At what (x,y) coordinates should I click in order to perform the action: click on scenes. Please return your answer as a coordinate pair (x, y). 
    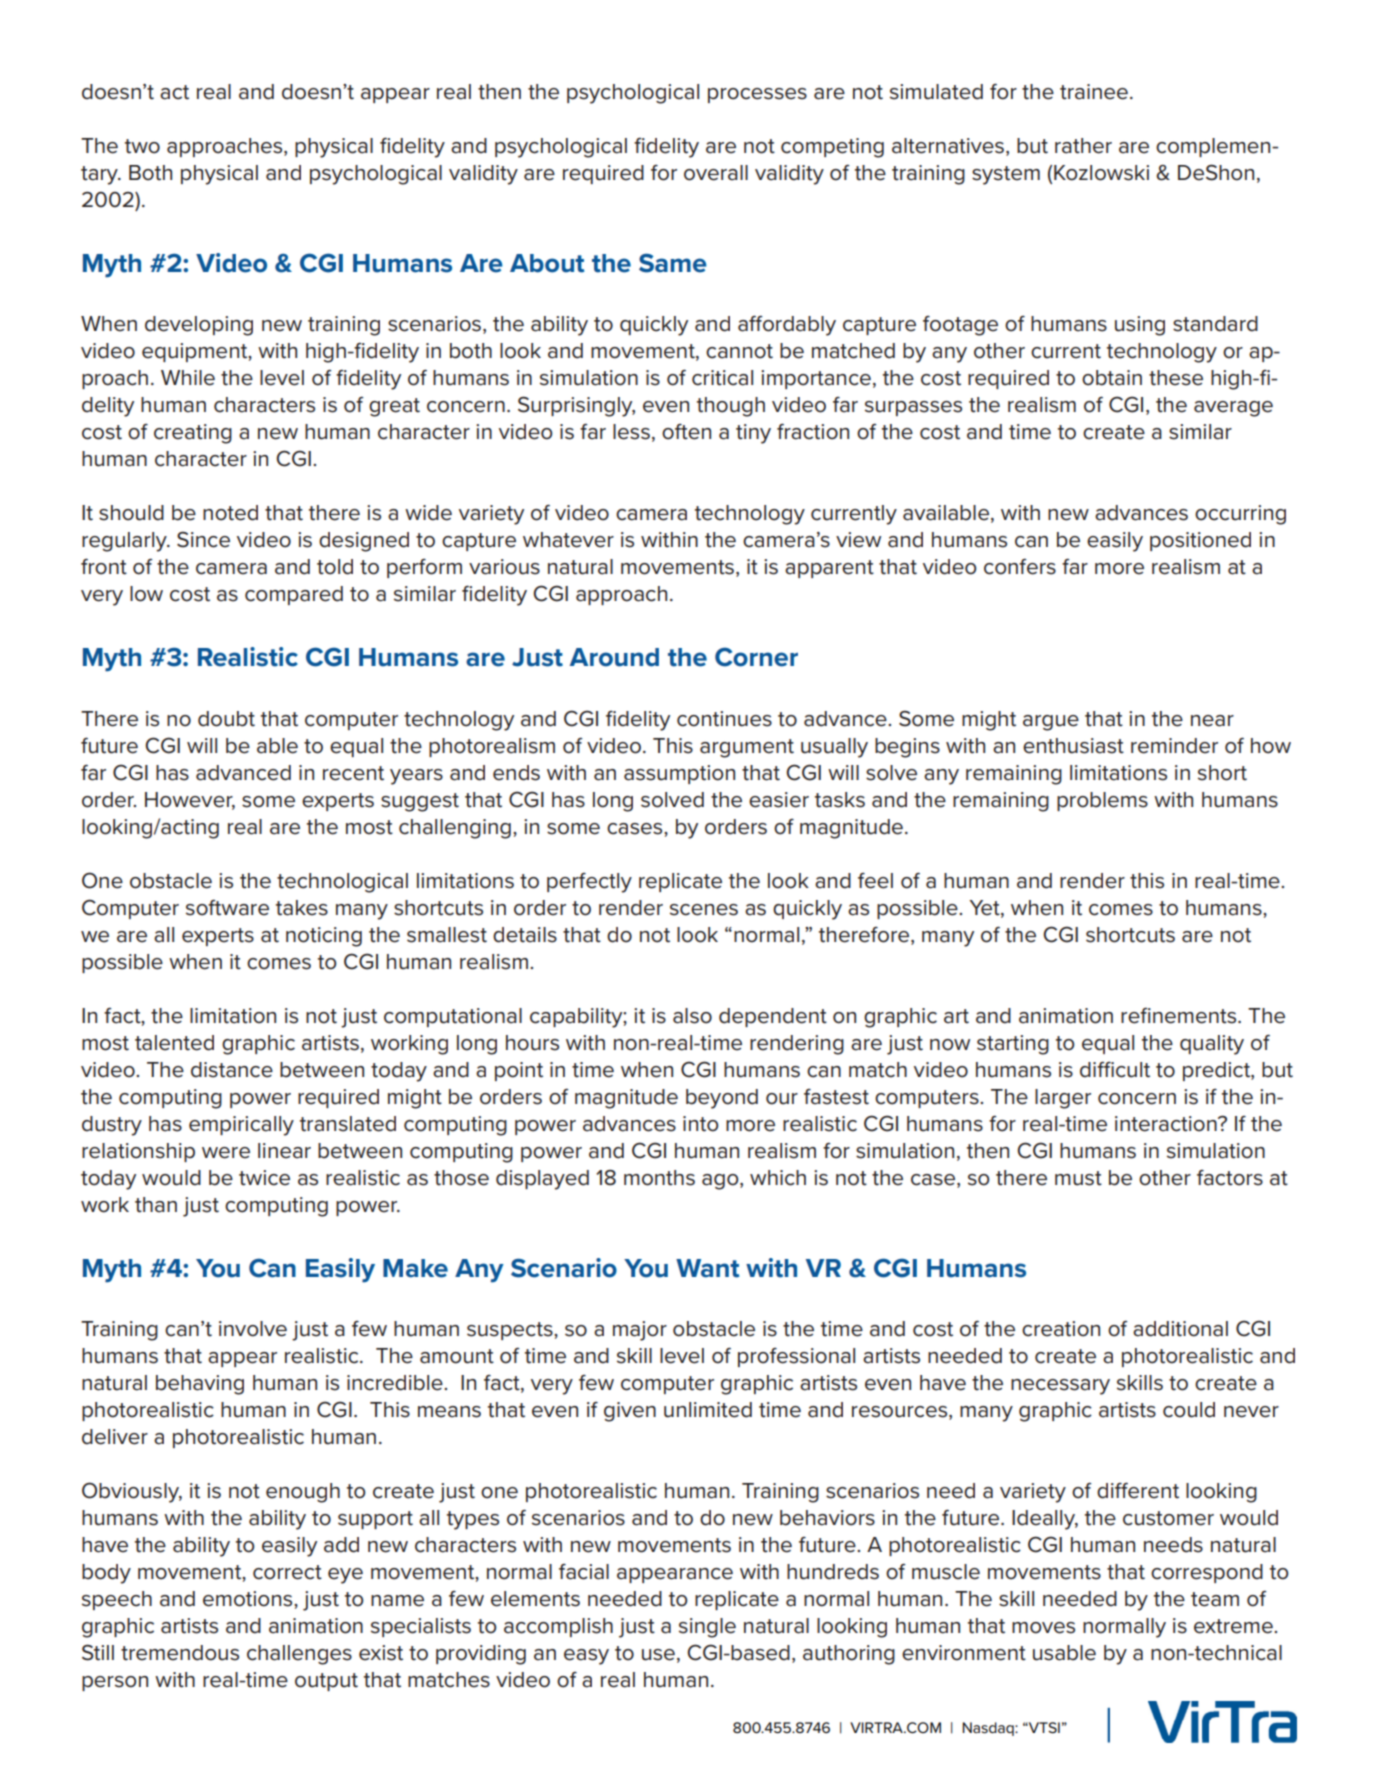
    Looking at the image, I should click on (704, 910).
